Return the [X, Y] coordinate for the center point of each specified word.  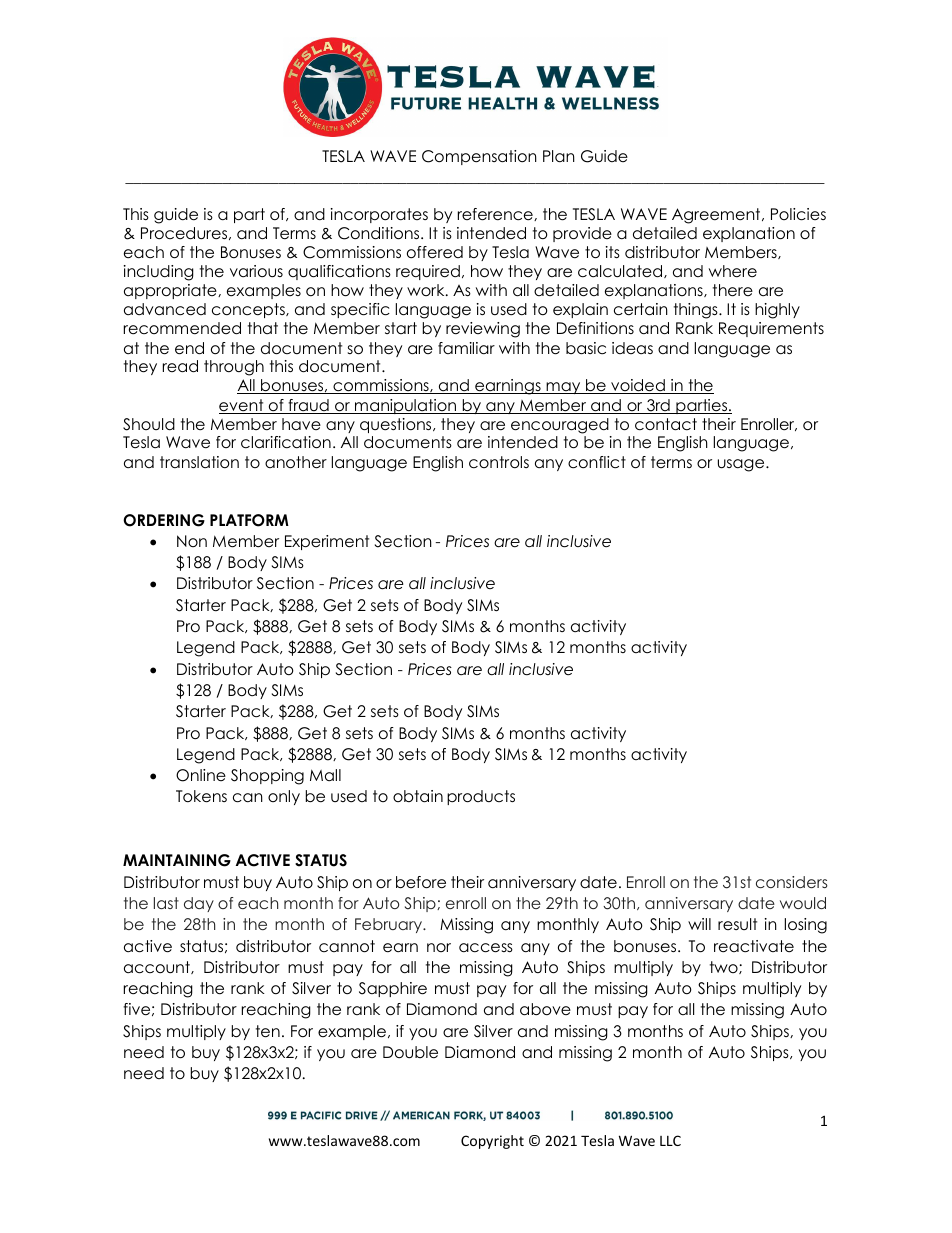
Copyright [492, 1142]
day [199, 904]
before [421, 882]
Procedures [185, 233]
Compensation [479, 157]
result [737, 924]
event [242, 406]
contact [666, 424]
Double [410, 1052]
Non [192, 541]
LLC [670, 1140]
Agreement [717, 216]
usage [742, 465]
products [481, 797]
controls [499, 462]
